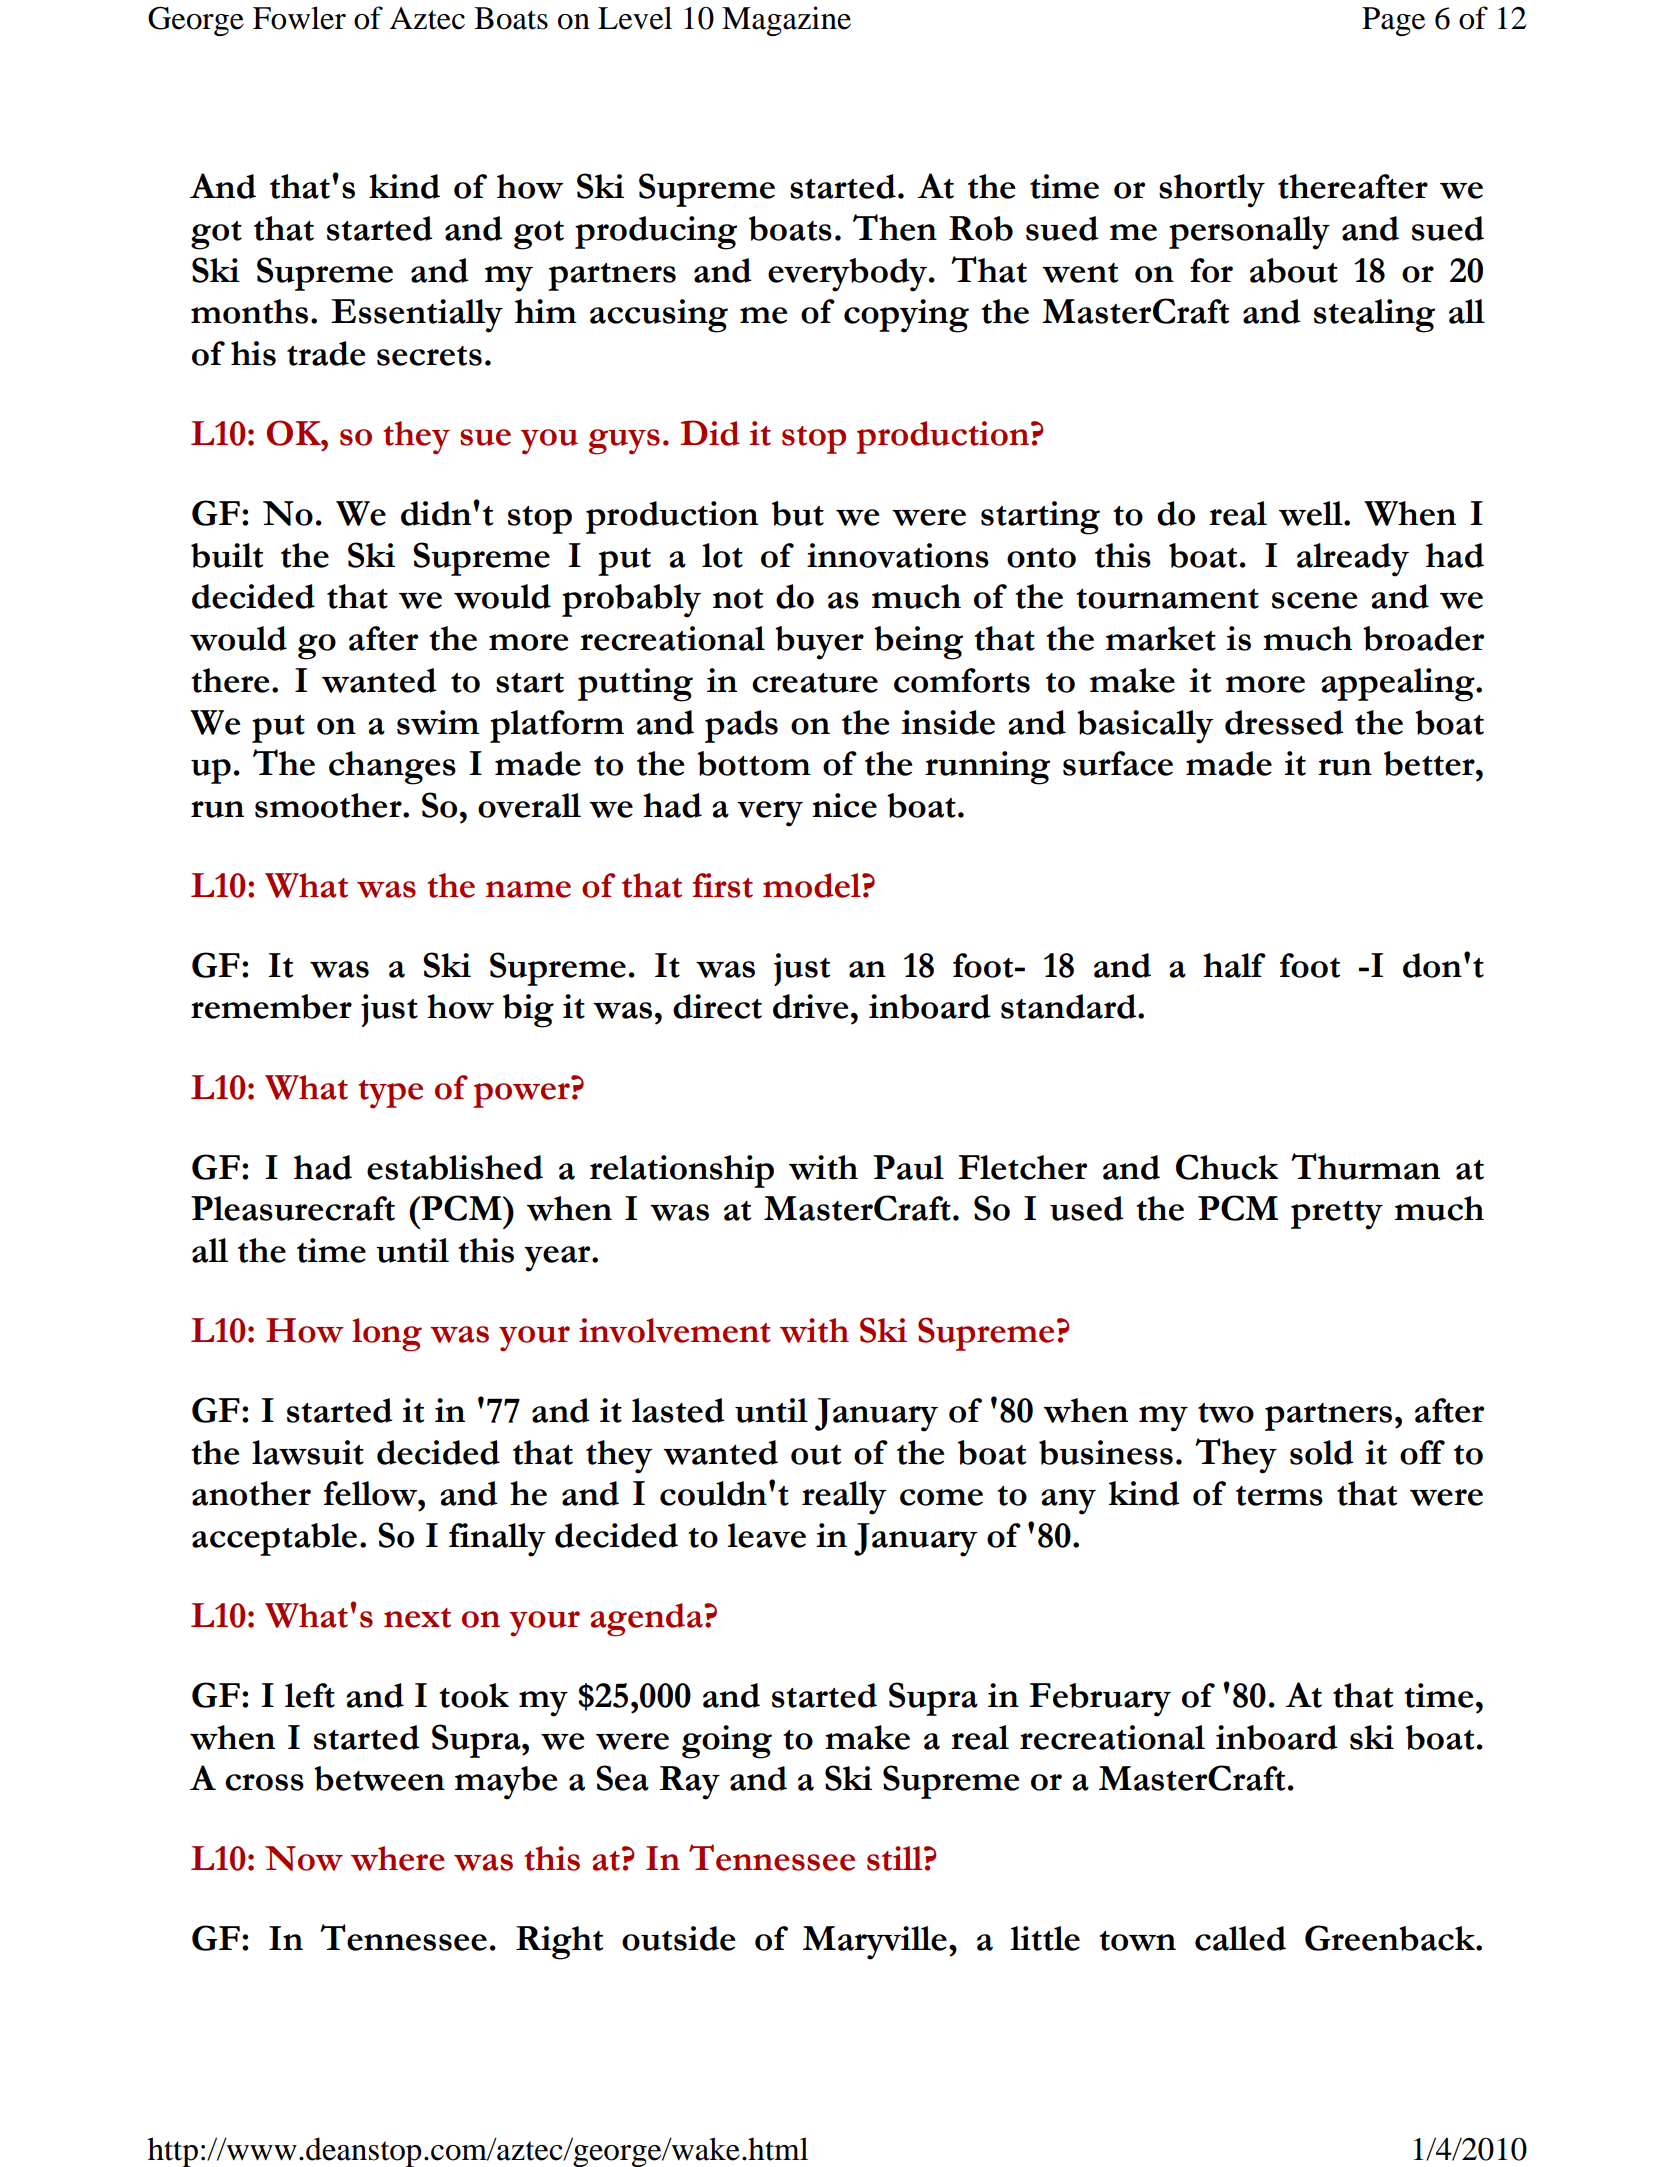 This document has height=2167, width=1675. I want to click on Paul, so click(908, 1167).
